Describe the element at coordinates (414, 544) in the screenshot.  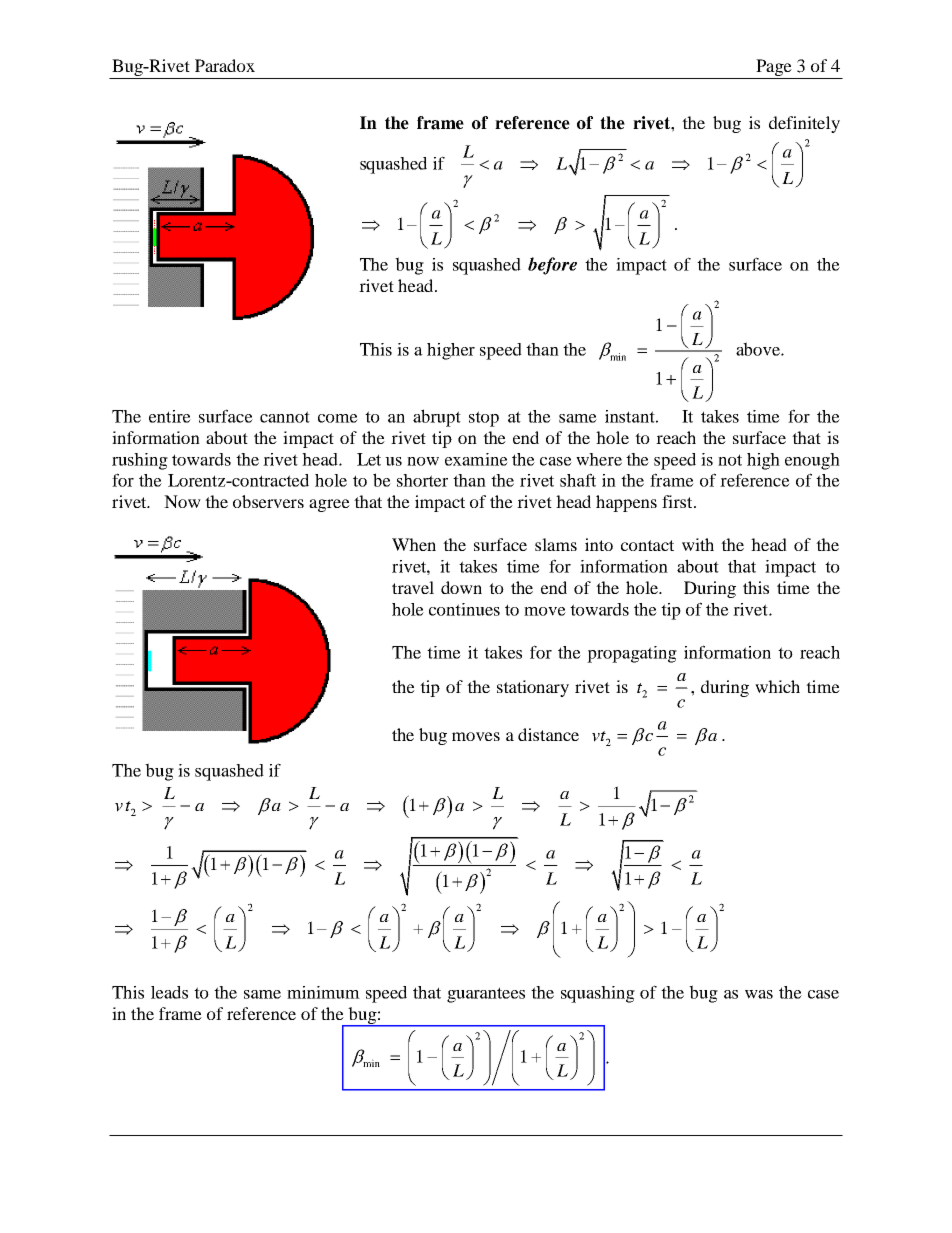
I see `When` at that location.
